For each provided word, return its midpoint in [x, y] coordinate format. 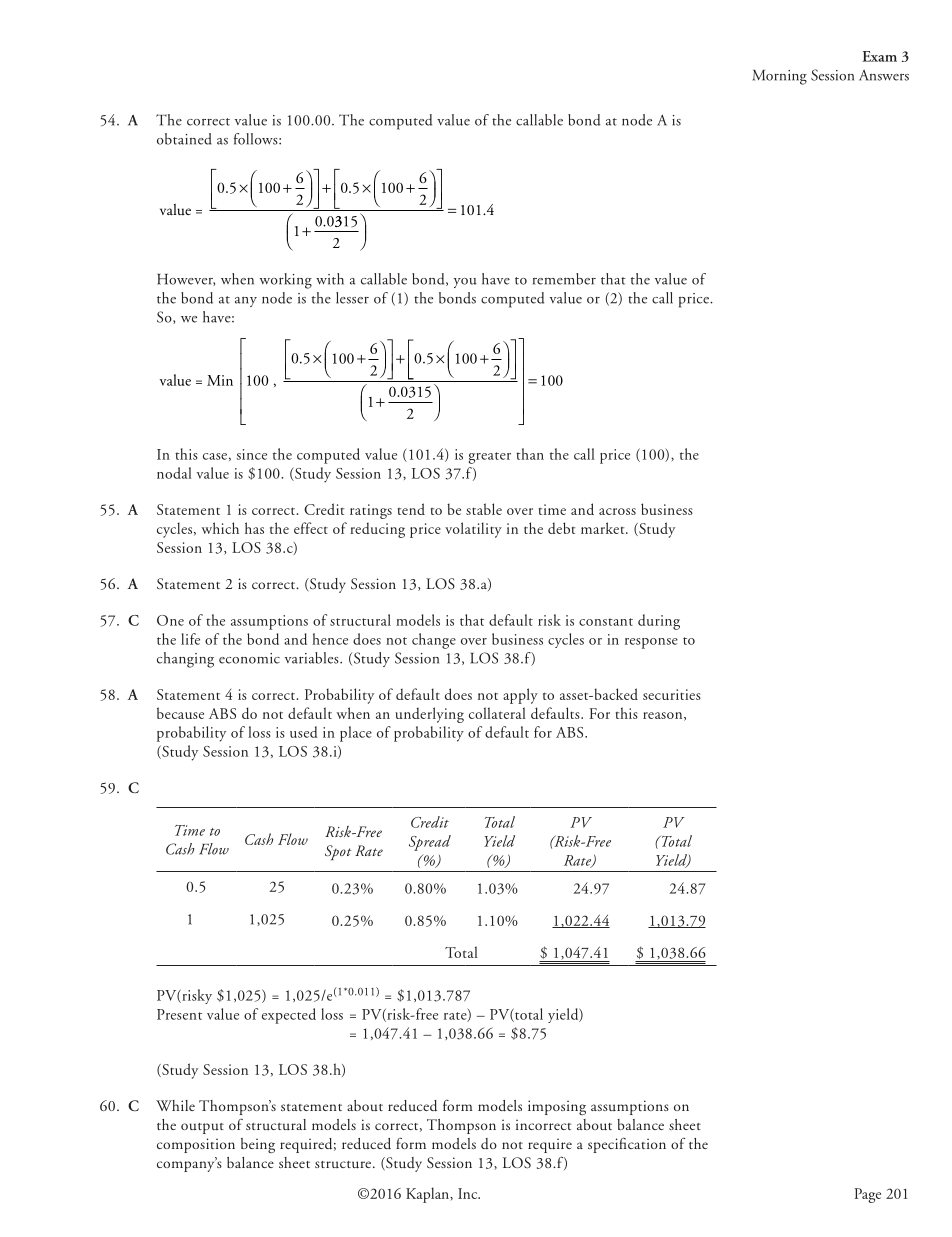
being [258, 1145]
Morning [779, 77]
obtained [184, 139]
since [251, 454]
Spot [338, 853]
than [530, 454]
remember [564, 279]
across [617, 511]
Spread [430, 843]
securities [672, 694]
